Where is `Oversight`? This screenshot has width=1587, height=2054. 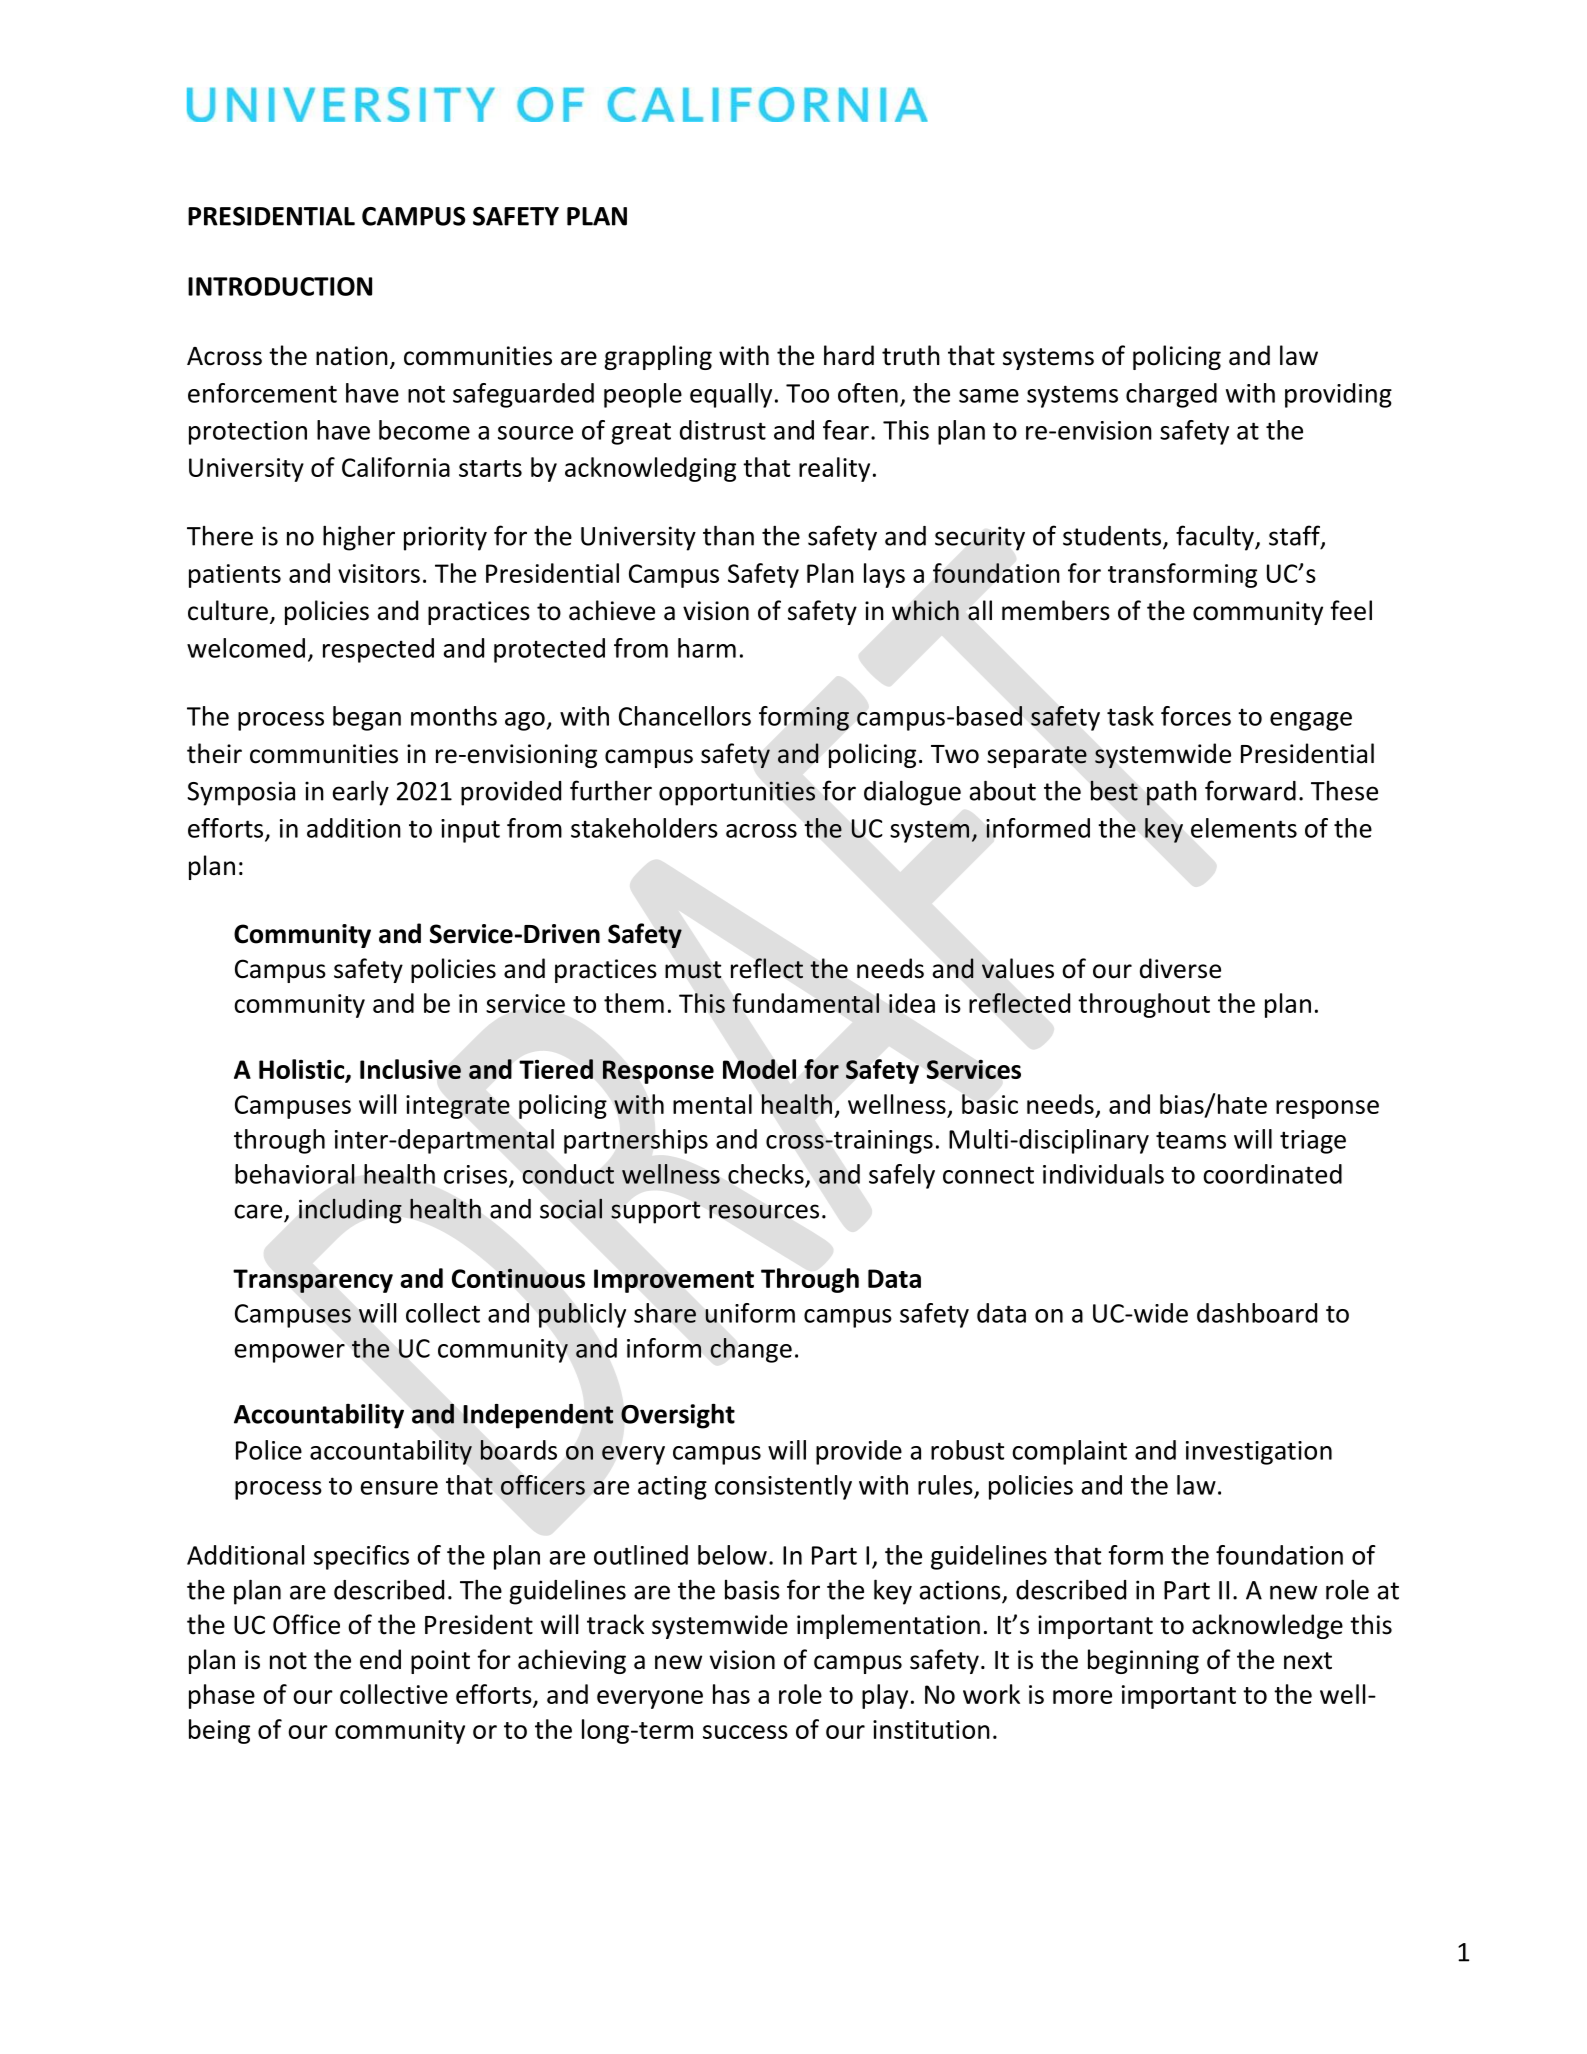
Oversight is located at coordinates (678, 1416).
